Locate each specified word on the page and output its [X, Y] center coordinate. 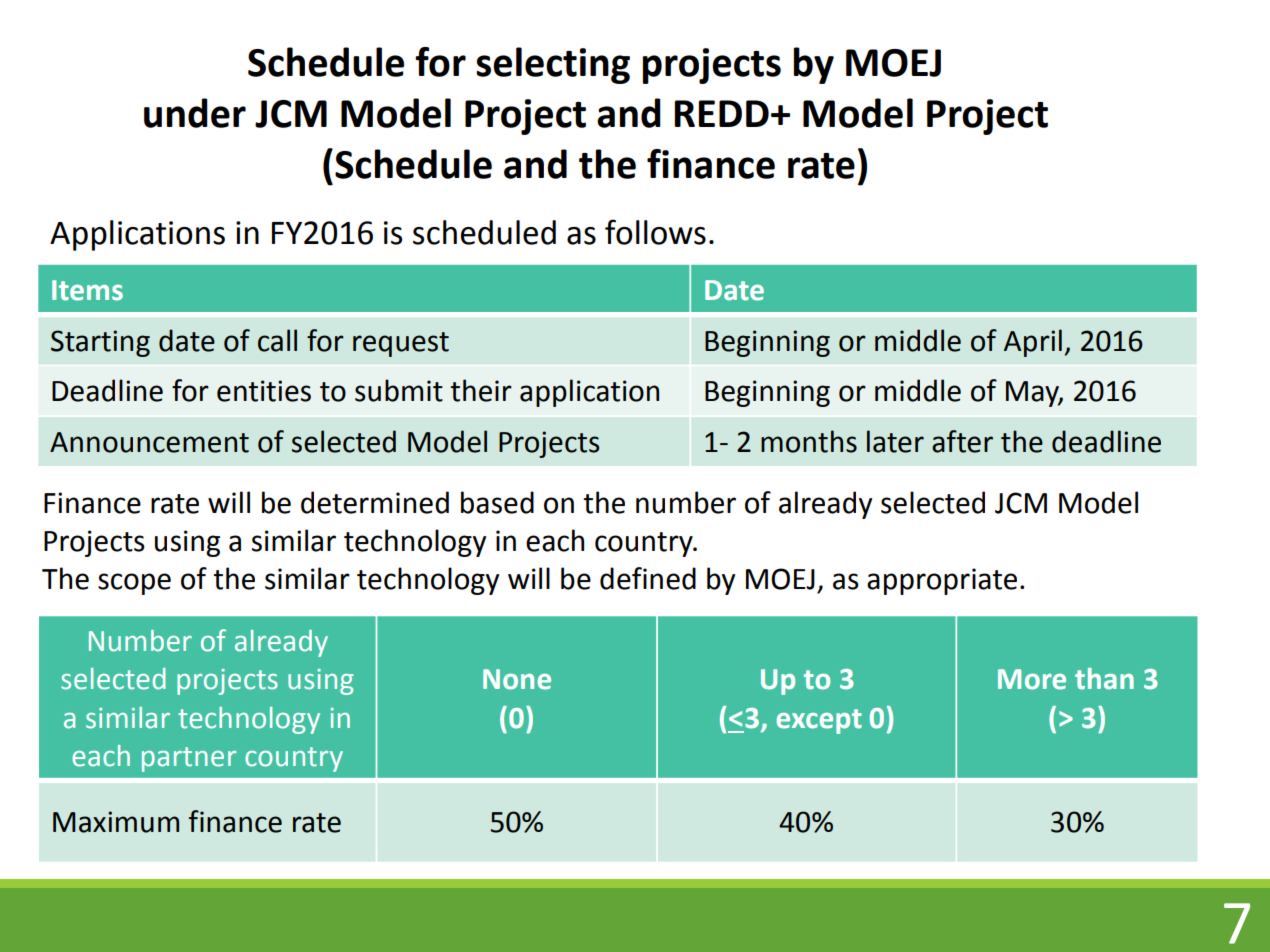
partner [189, 759]
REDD [721, 113]
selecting [553, 65]
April [1033, 343]
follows [655, 232]
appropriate [942, 581]
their [481, 390]
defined [648, 578]
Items [87, 290]
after [962, 441]
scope [134, 584]
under [195, 113]
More [1032, 679]
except [819, 721]
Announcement [149, 442]
